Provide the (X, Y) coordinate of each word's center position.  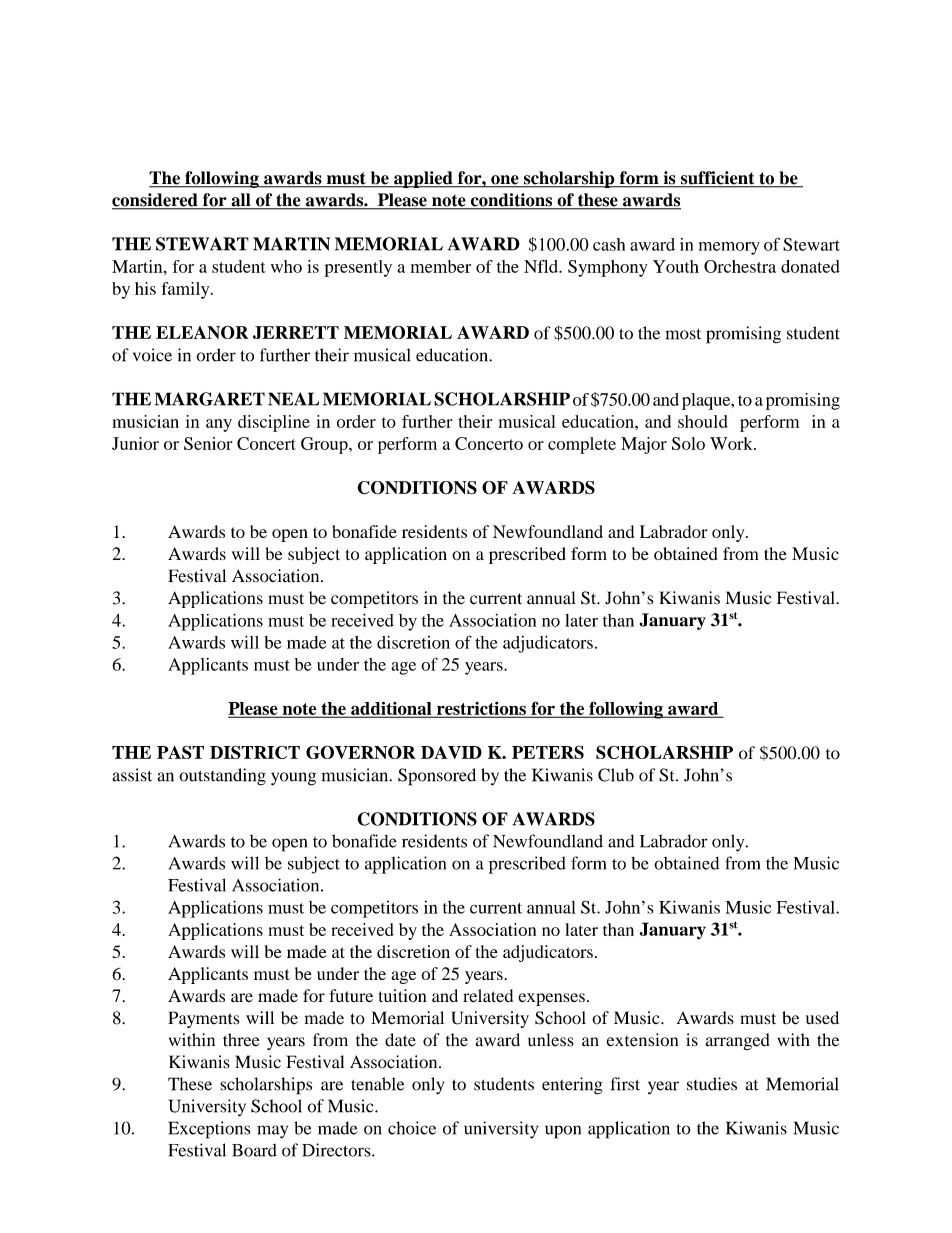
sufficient (717, 179)
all (241, 201)
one (505, 181)
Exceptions (209, 1130)
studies (712, 1084)
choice (412, 1128)
